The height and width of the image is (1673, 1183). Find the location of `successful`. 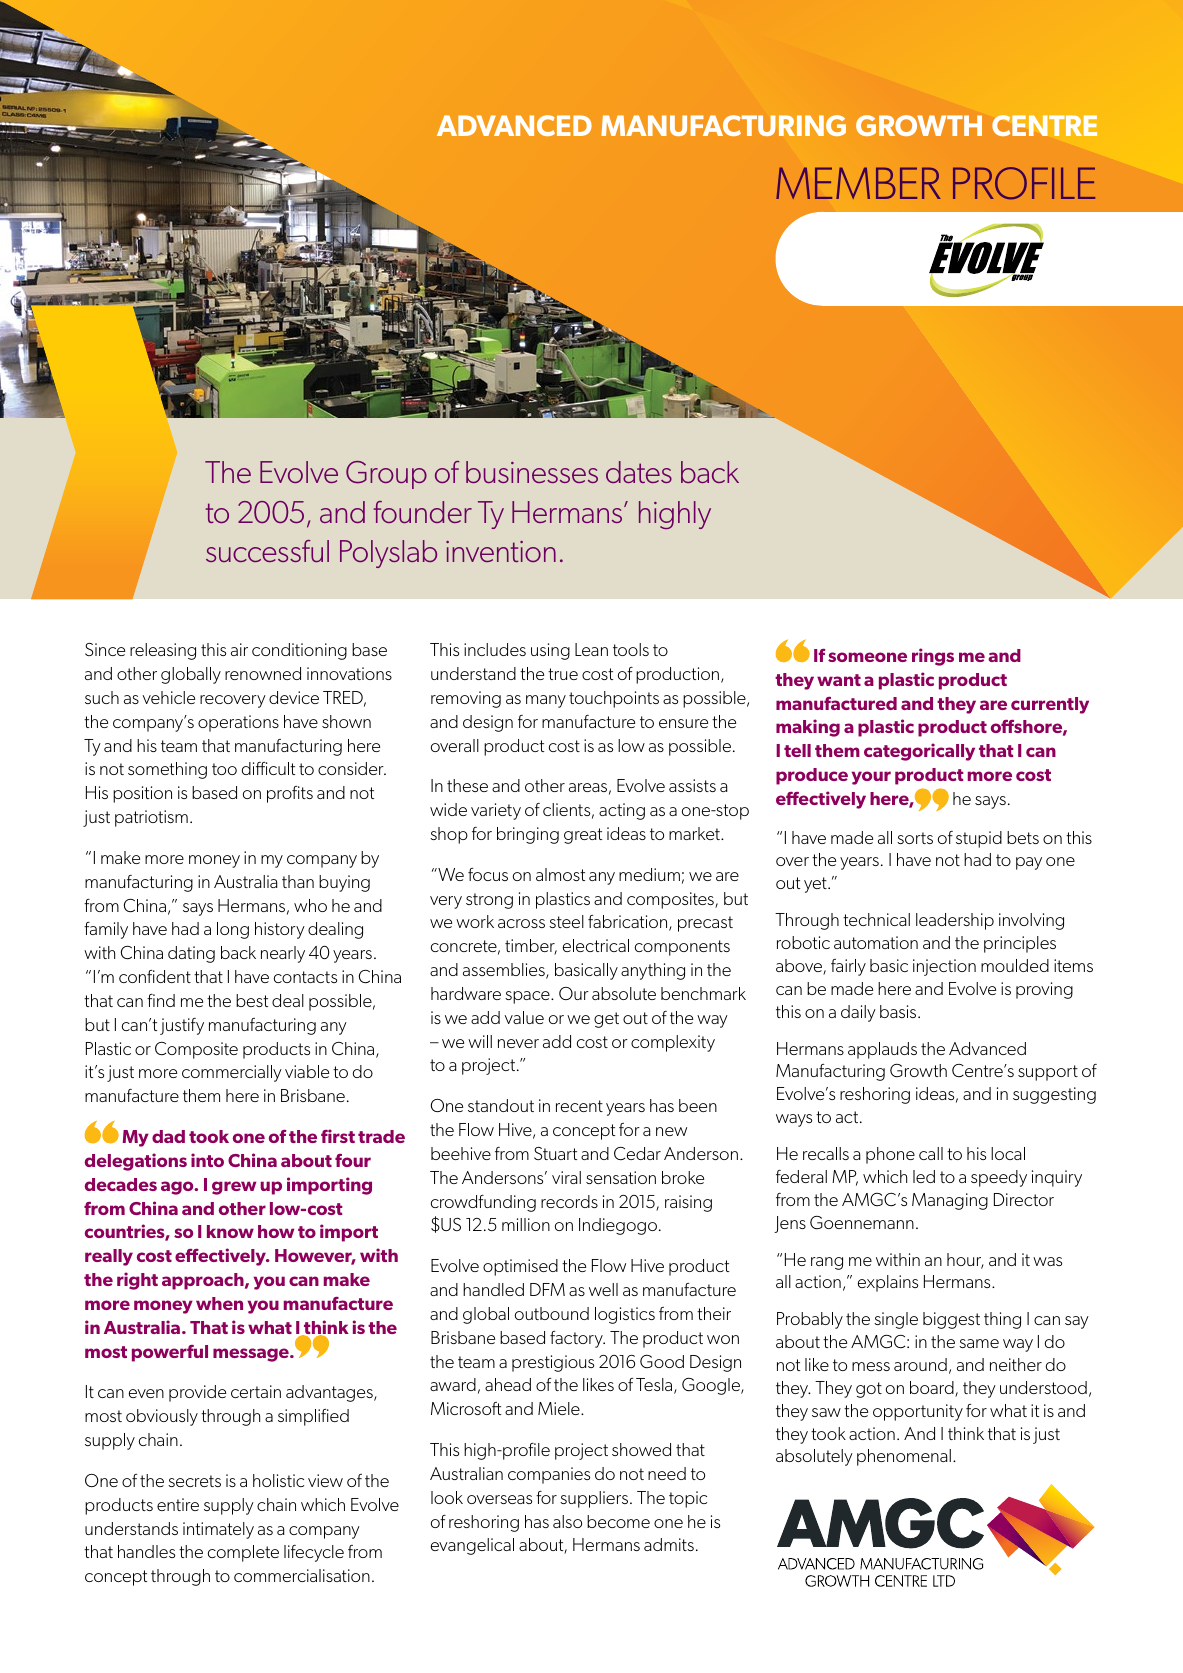

successful is located at coordinates (267, 551).
